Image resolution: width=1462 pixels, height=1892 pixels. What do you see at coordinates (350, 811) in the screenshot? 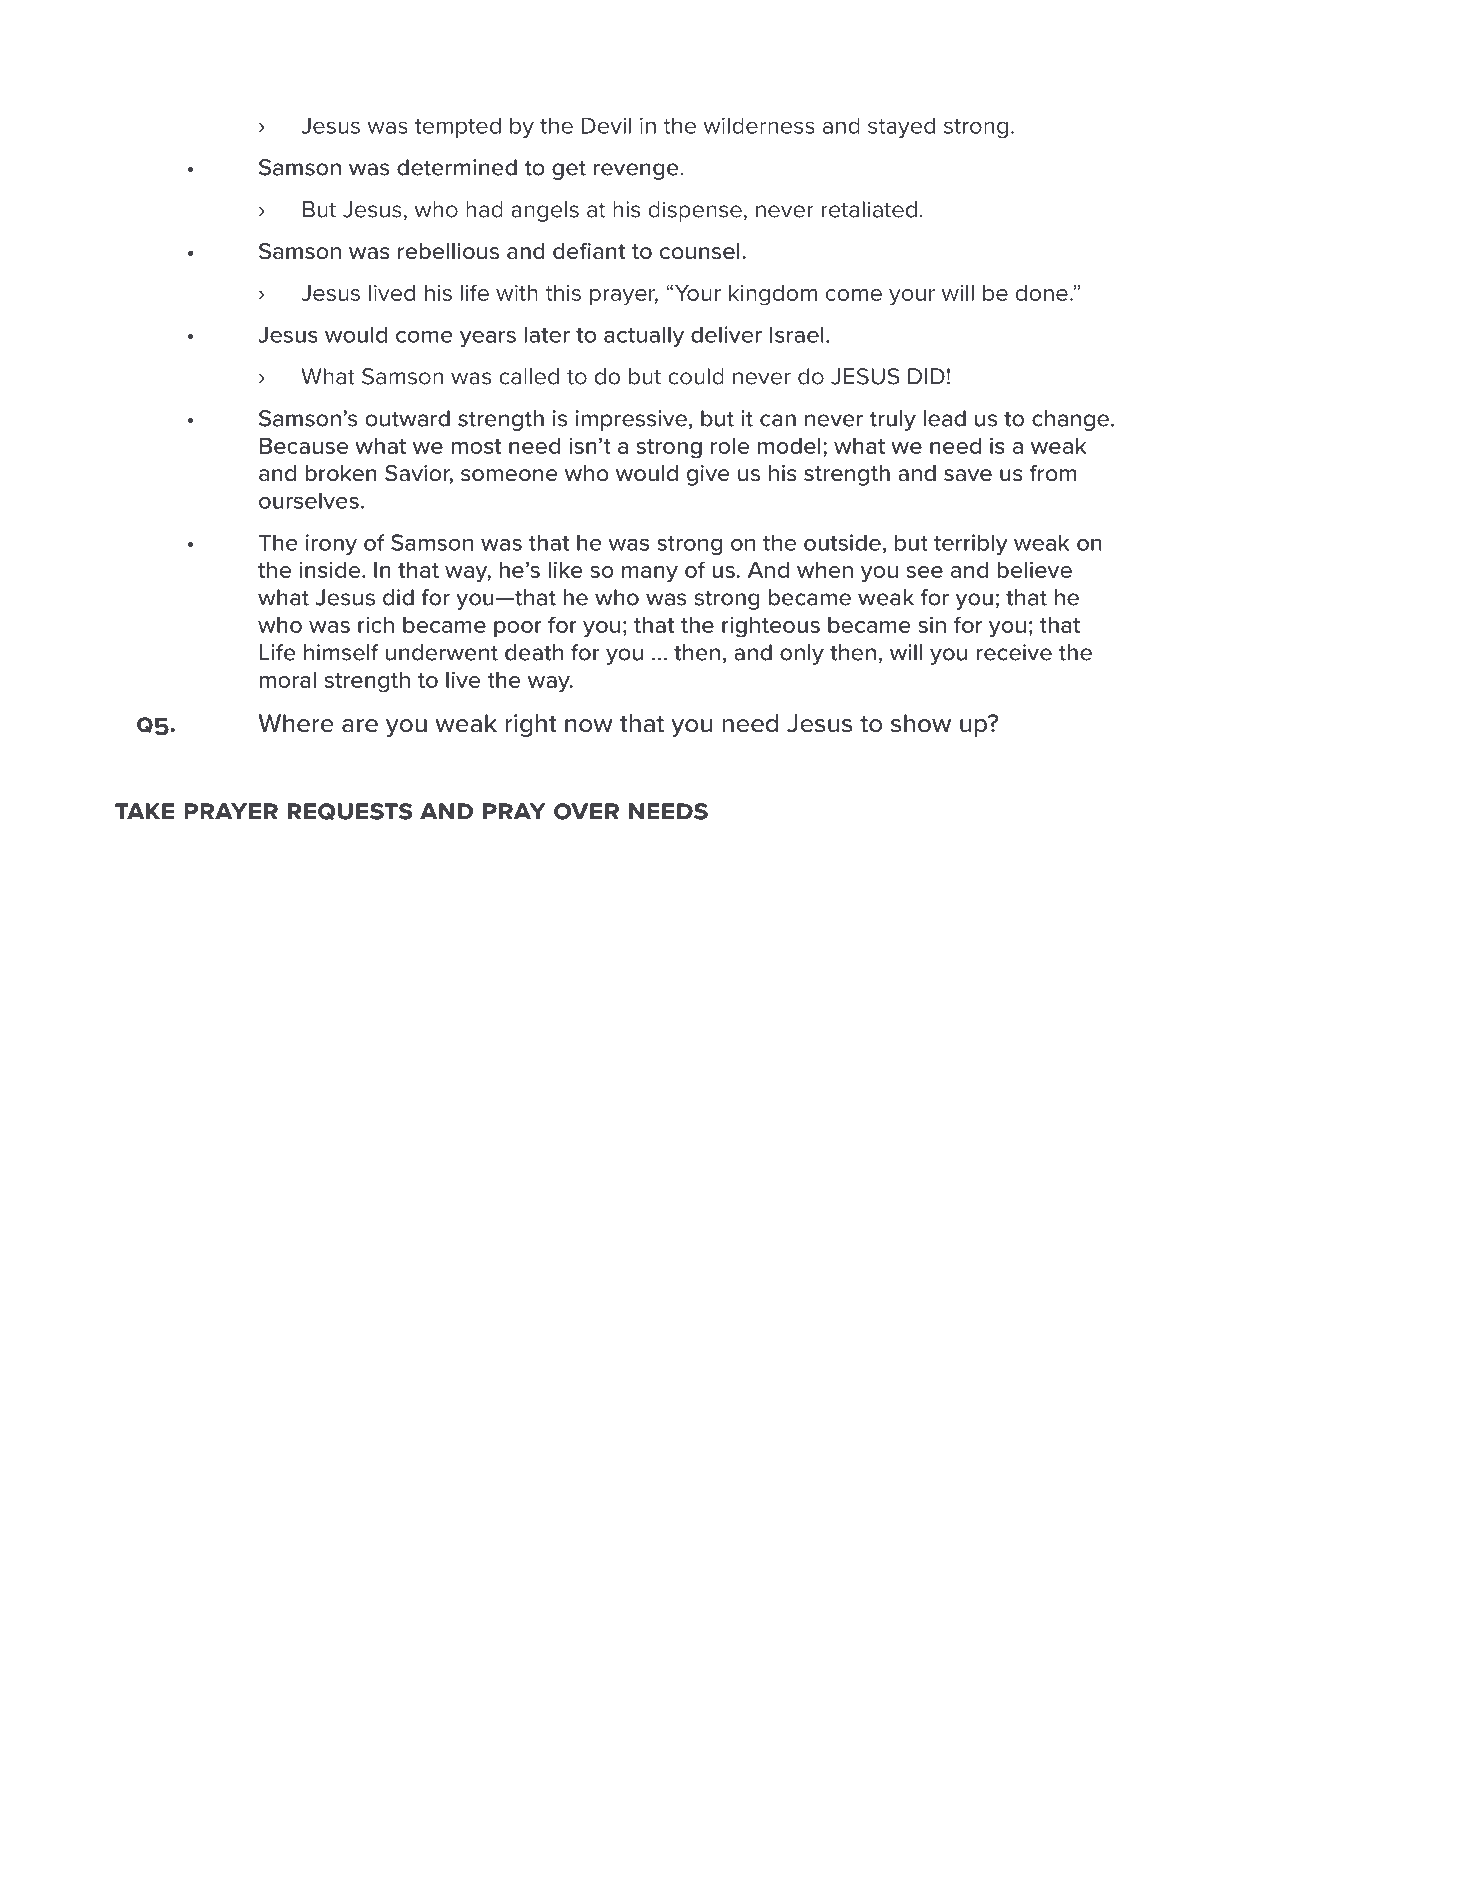
I see `requests` at bounding box center [350, 811].
